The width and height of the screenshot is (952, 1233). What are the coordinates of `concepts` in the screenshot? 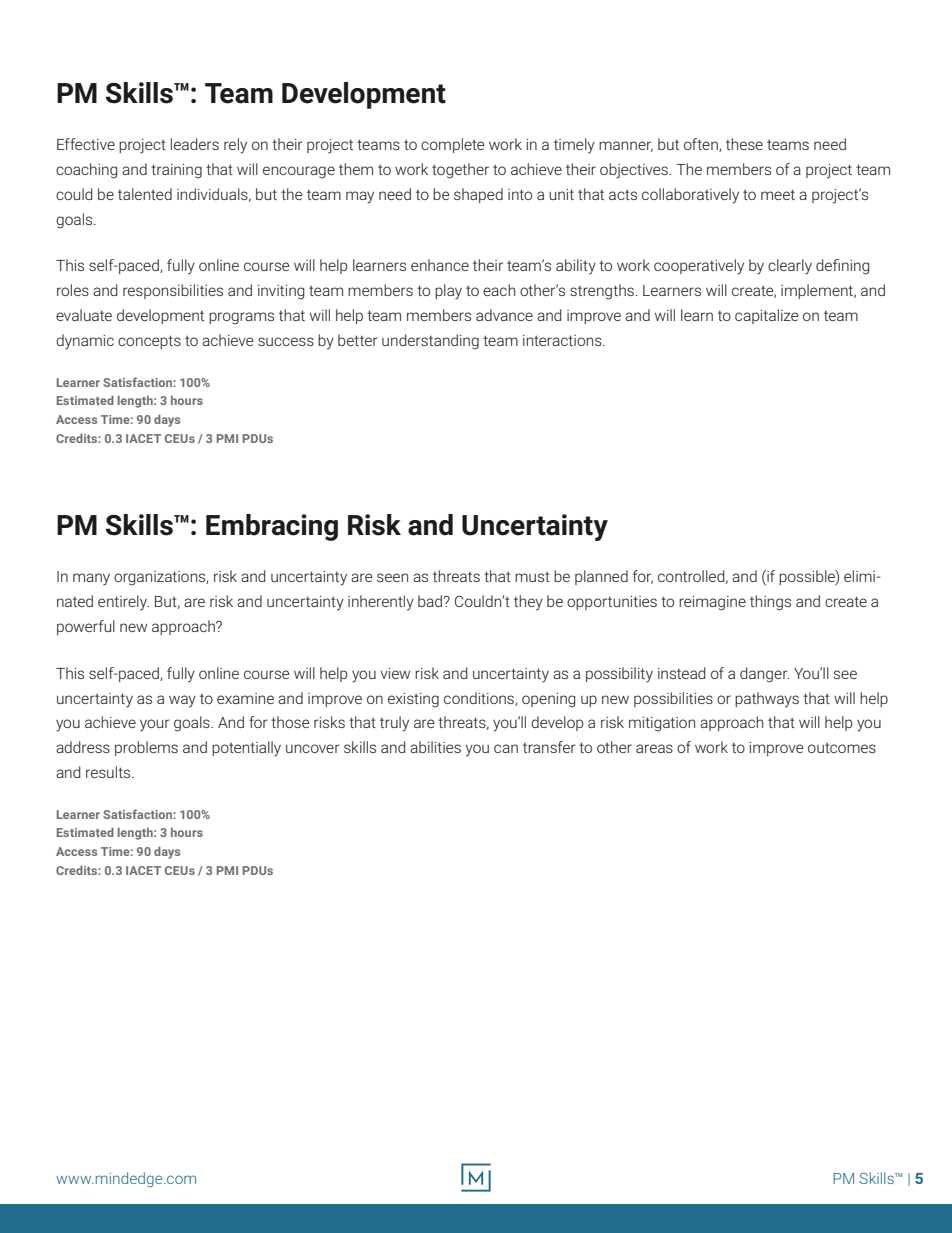 It's located at (149, 342).
